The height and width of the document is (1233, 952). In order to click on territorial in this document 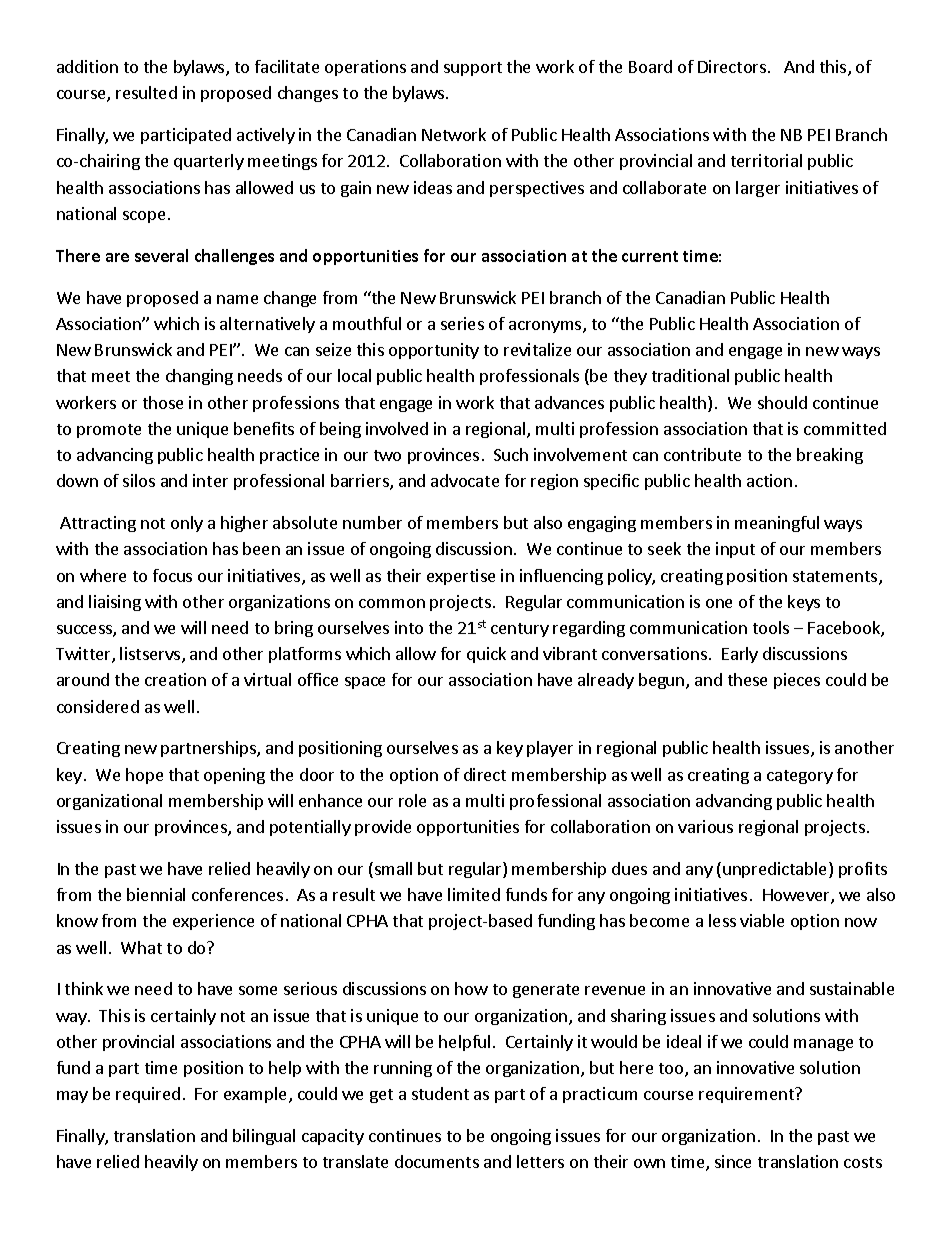, I will do `click(766, 160)`.
